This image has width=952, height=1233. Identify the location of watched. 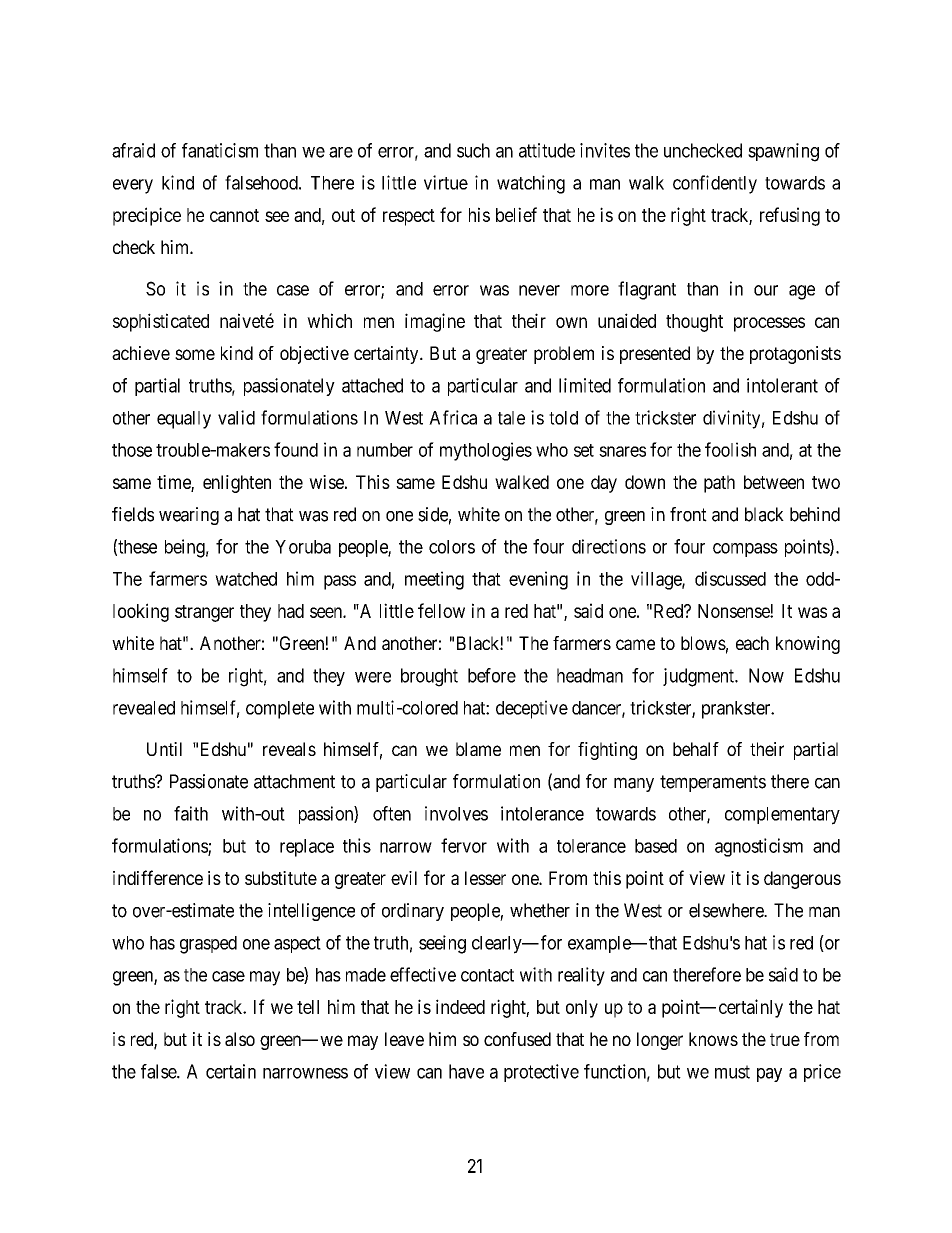
(246, 579).
